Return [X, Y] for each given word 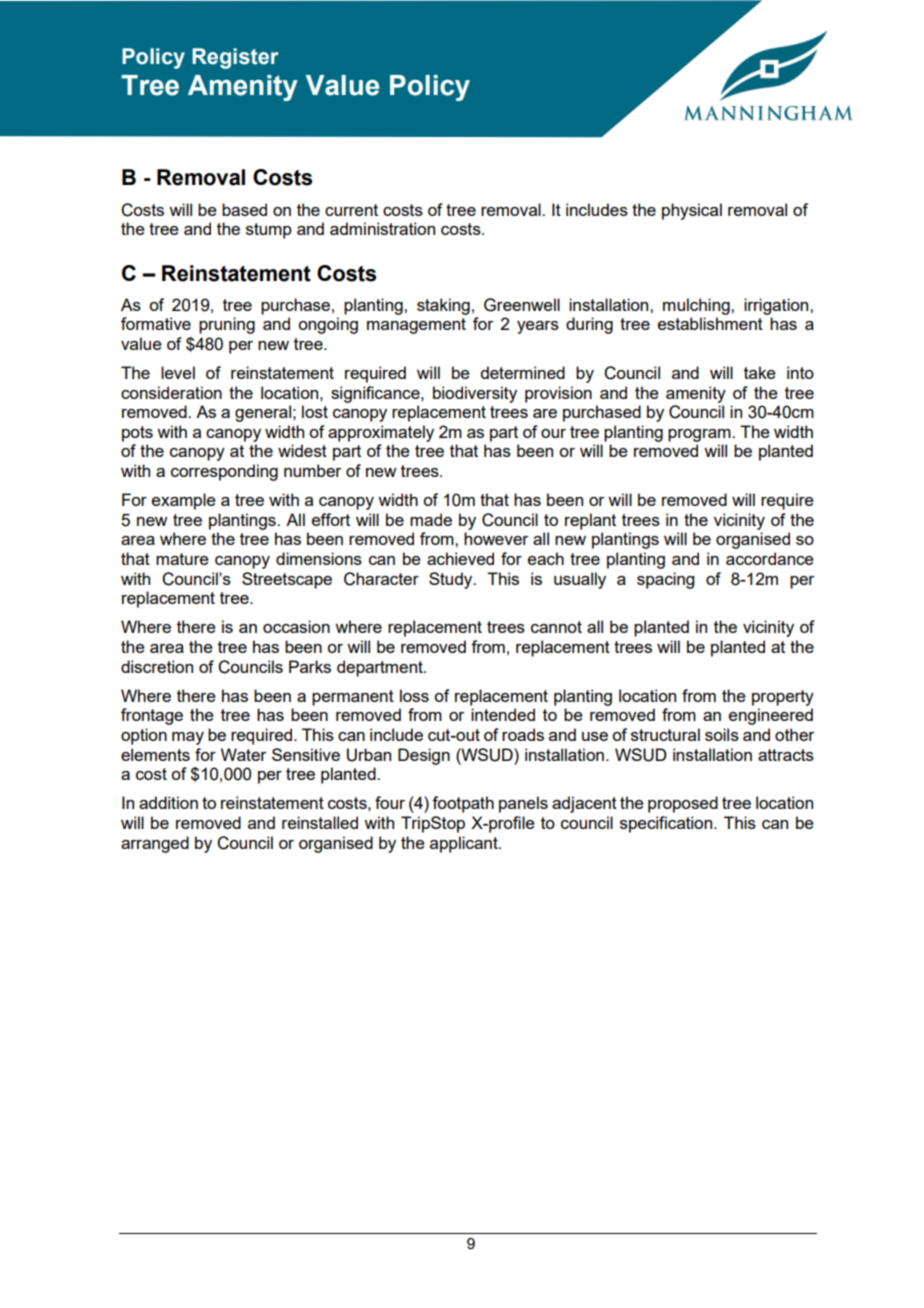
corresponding [224, 472]
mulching [697, 306]
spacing [665, 580]
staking [443, 306]
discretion [157, 666]
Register [235, 58]
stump [269, 231]
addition [168, 802]
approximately [381, 433]
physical [692, 211]
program [700, 435]
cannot [556, 627]
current [351, 210]
